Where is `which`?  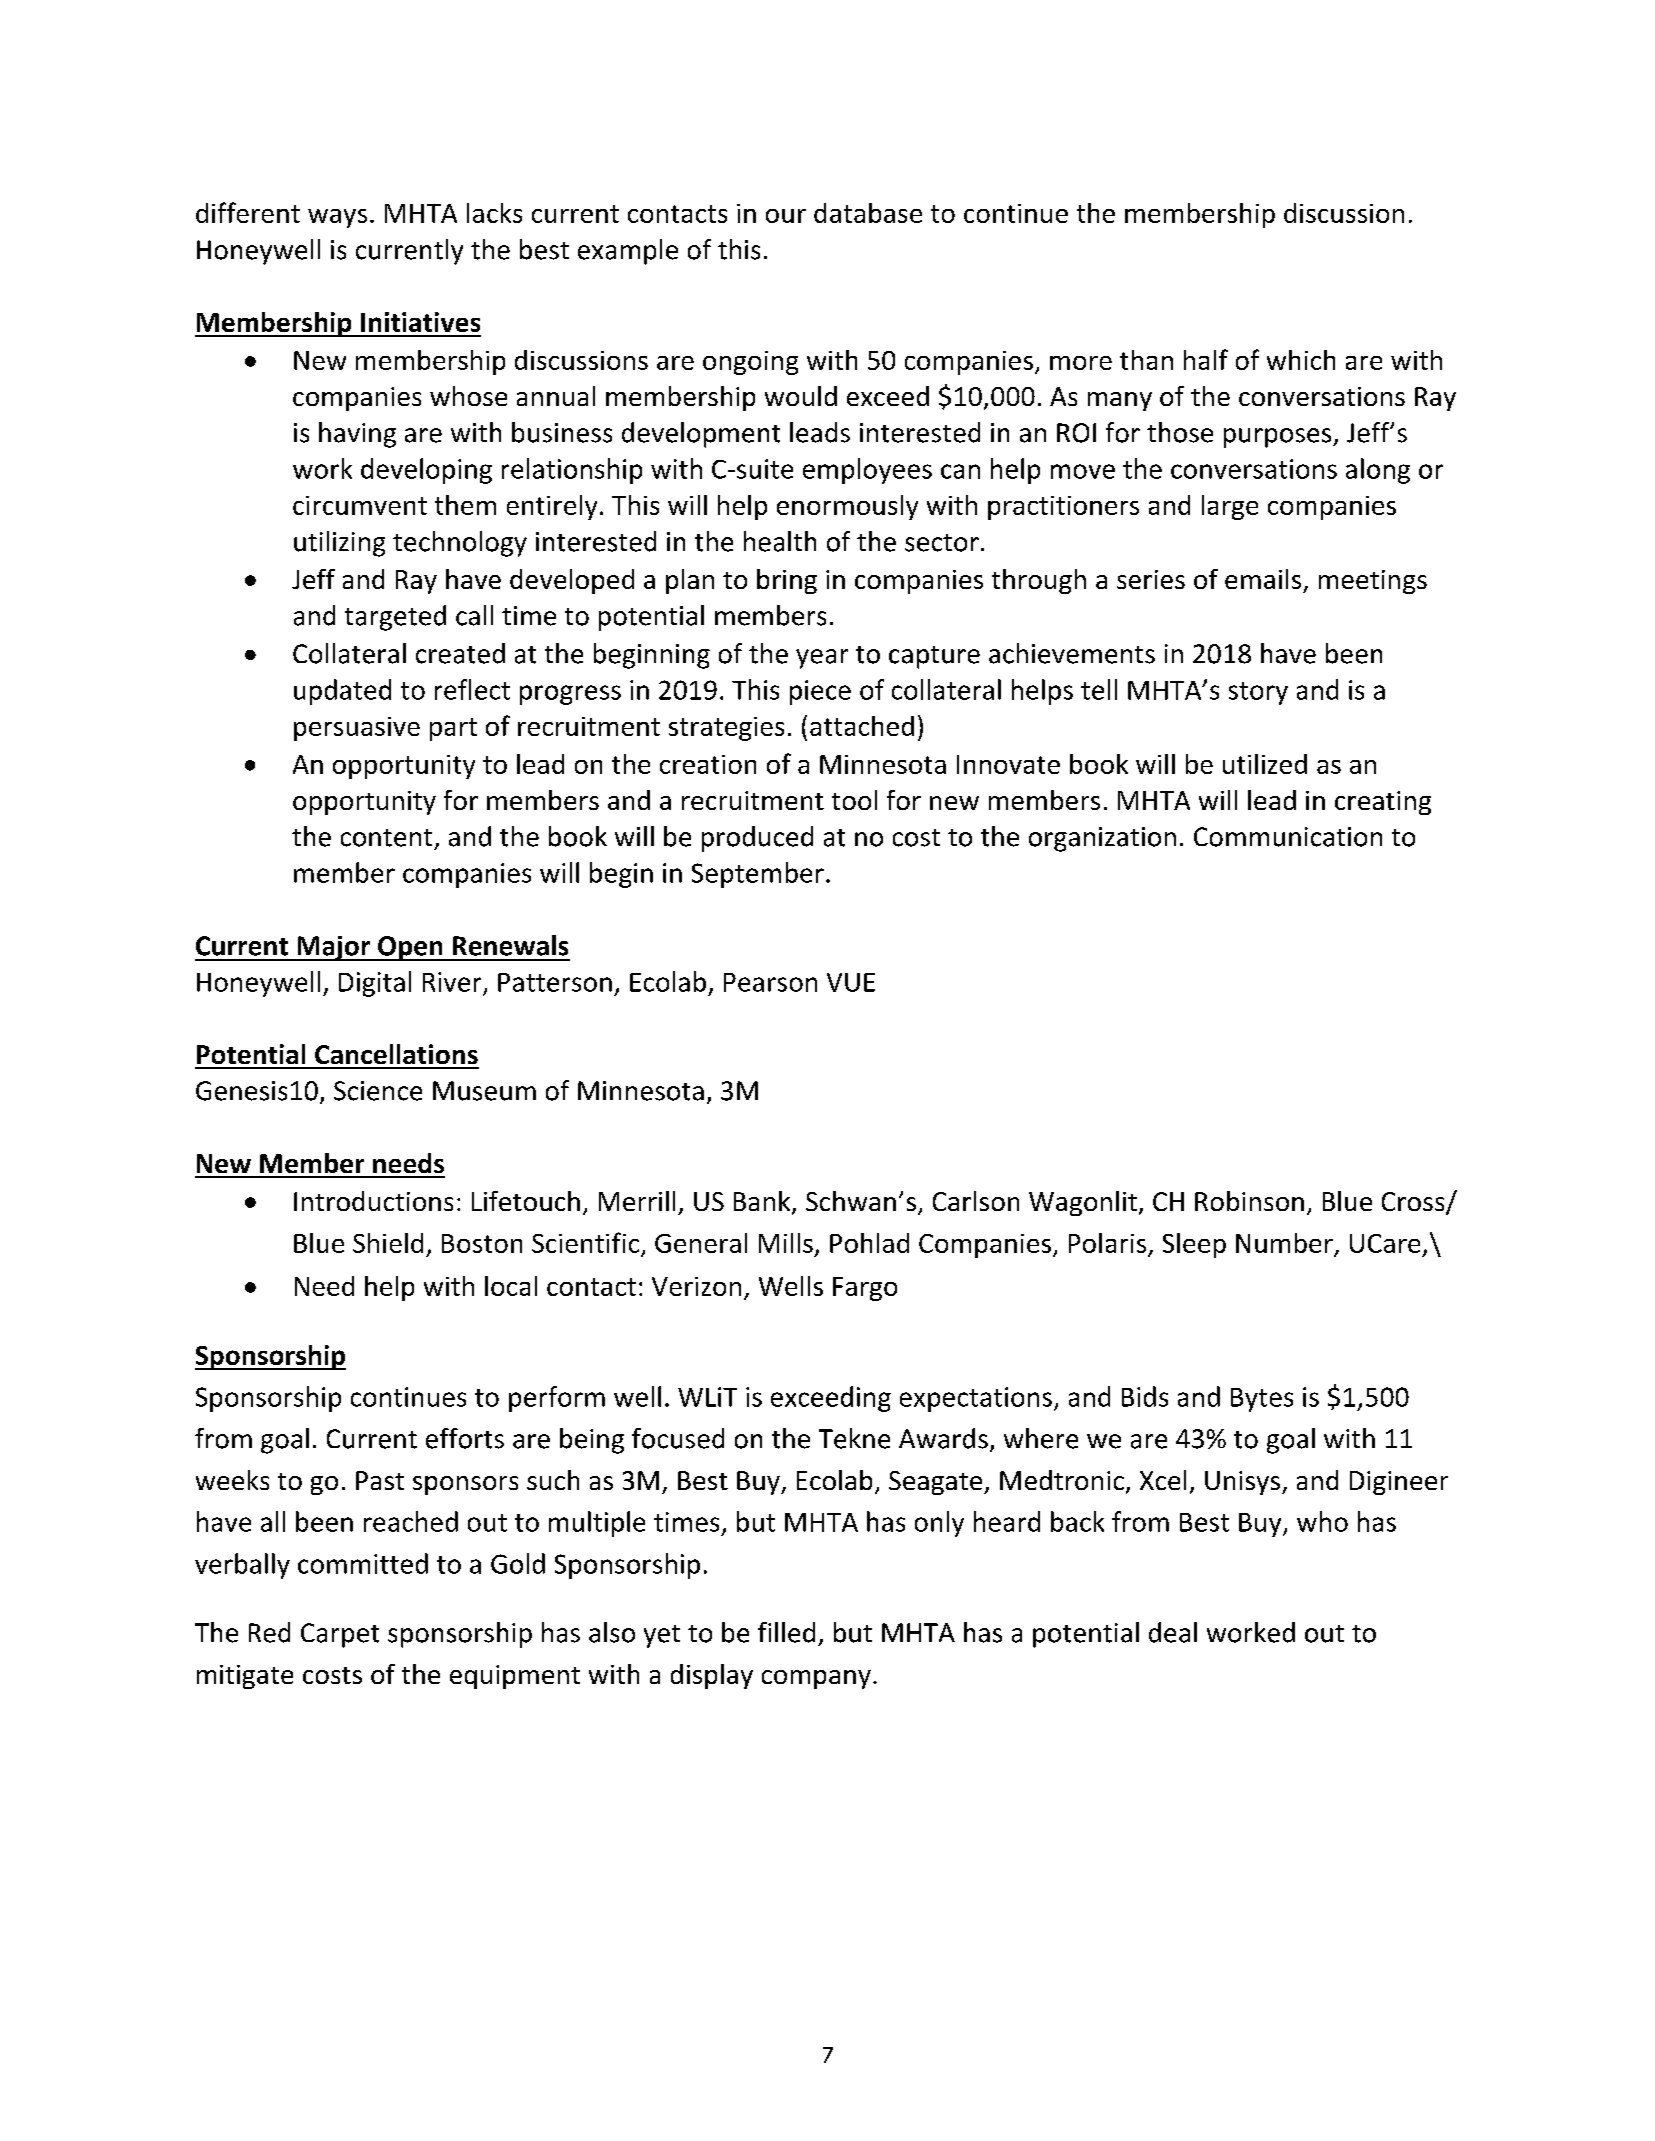 which is located at coordinates (1301, 360).
